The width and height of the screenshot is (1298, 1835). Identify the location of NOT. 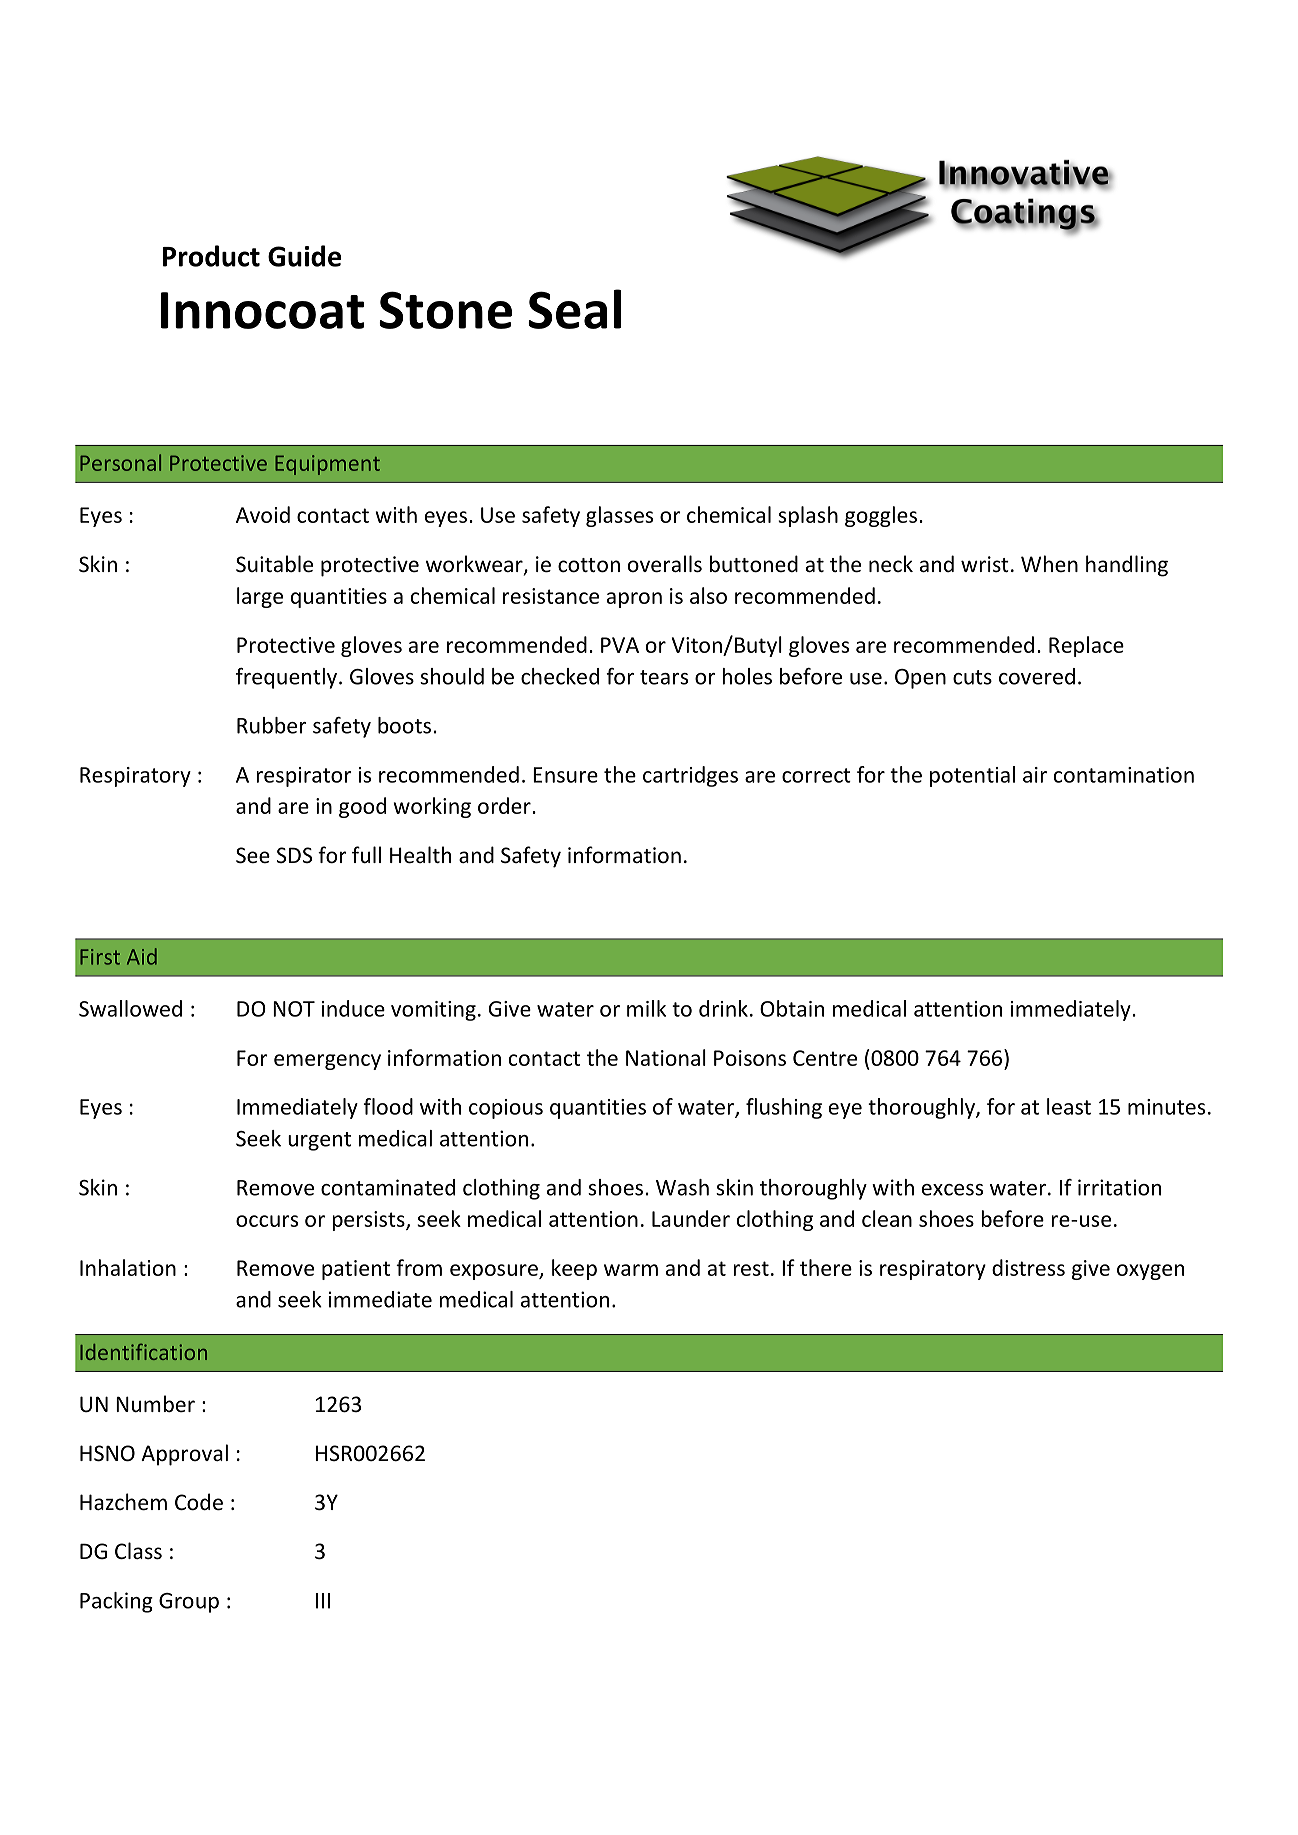
(294, 1009).
